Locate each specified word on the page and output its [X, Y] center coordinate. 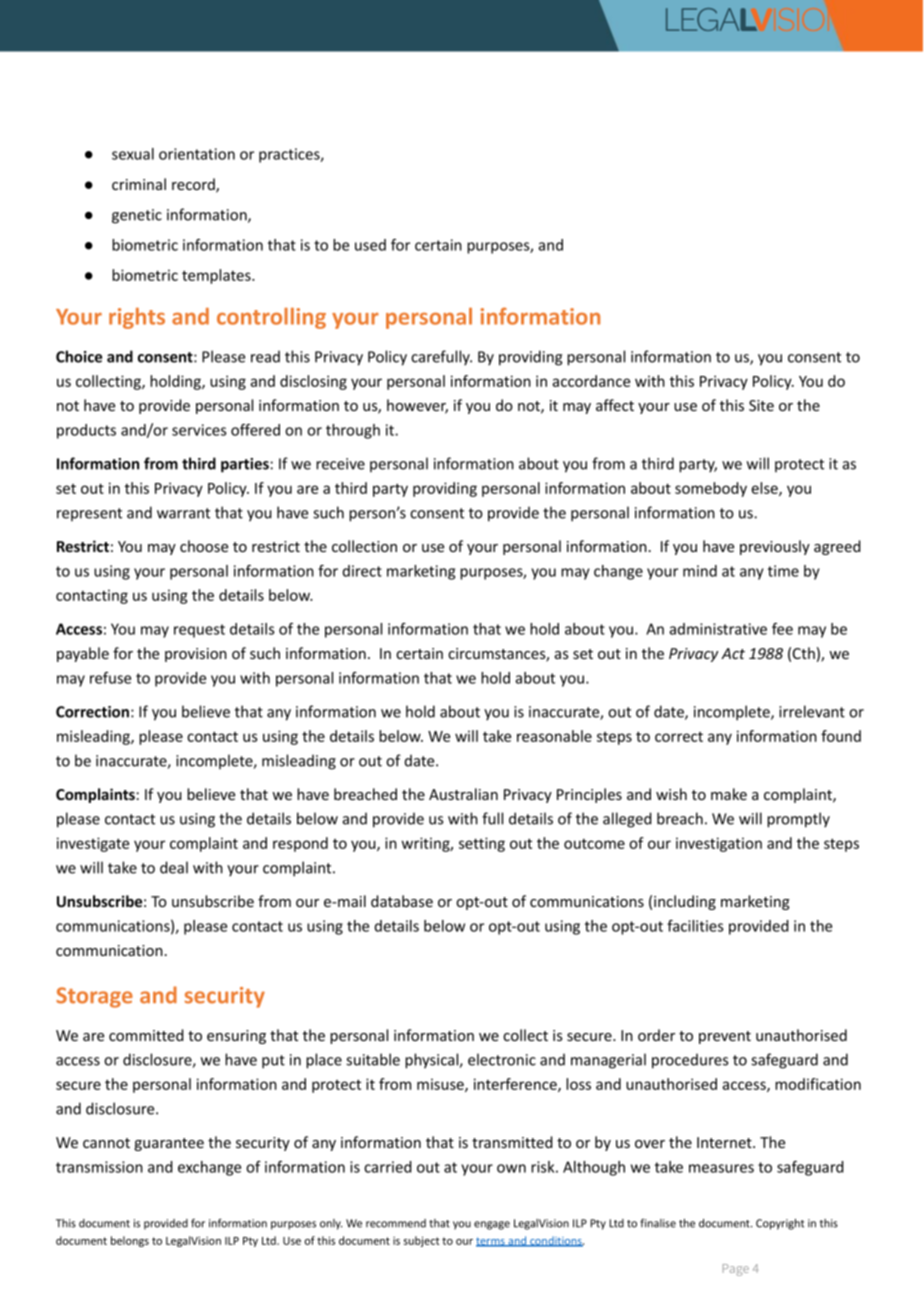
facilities [695, 926]
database [402, 901]
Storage [94, 997]
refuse [110, 678]
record [194, 185]
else [765, 489]
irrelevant [812, 711]
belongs [130, 1241]
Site [761, 405]
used [370, 245]
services [199, 430]
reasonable [554, 736]
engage [492, 1225]
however [417, 406]
